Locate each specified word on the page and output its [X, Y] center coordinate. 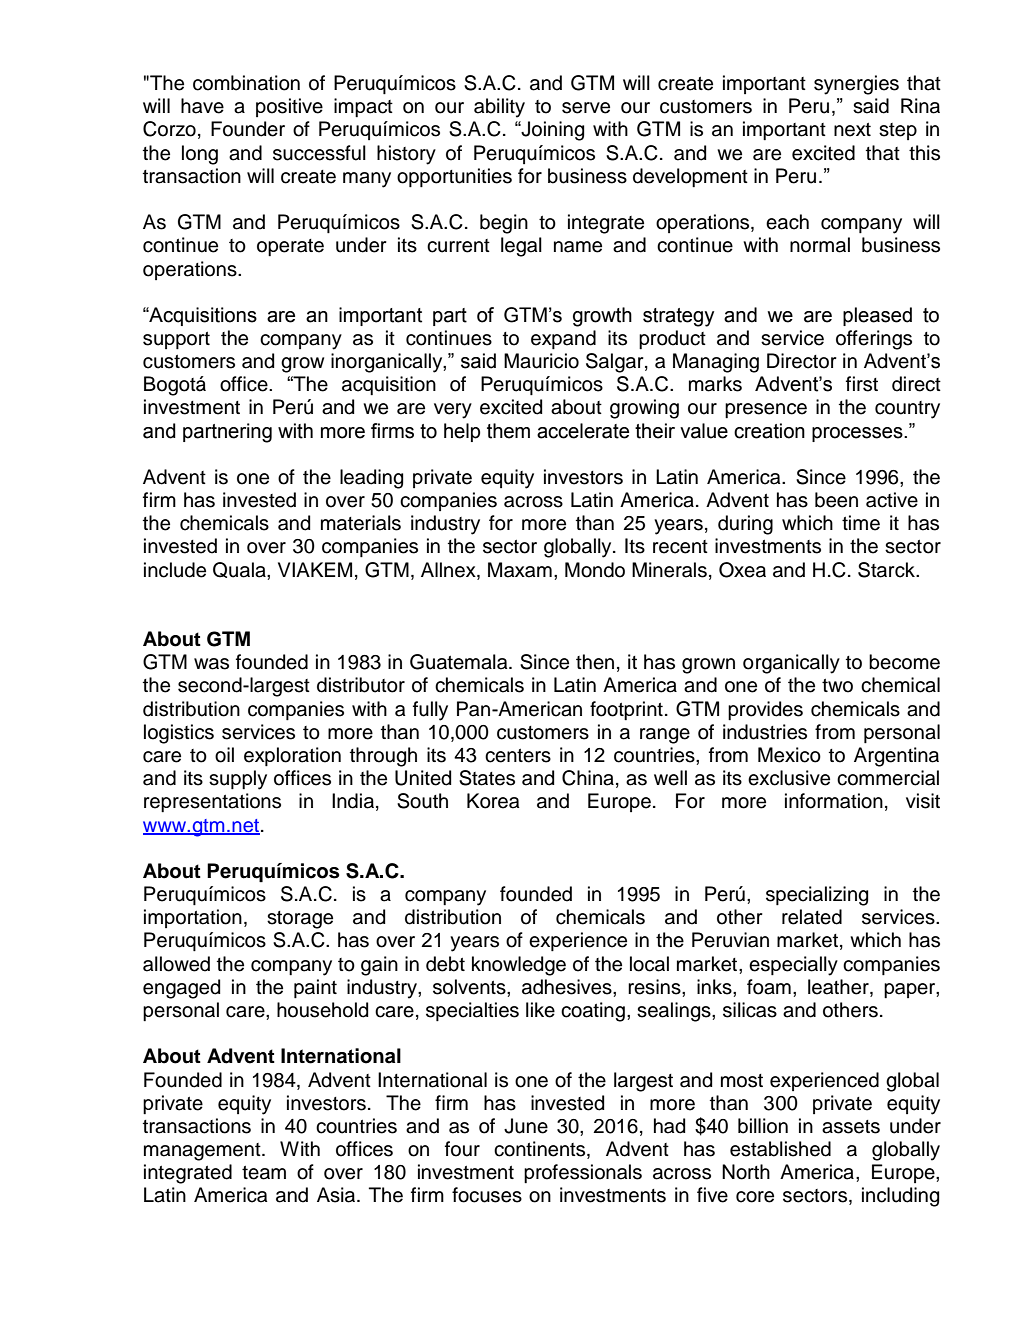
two [837, 686]
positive [289, 107]
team [264, 1173]
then [595, 662]
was [211, 664]
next [852, 130]
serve [586, 108]
